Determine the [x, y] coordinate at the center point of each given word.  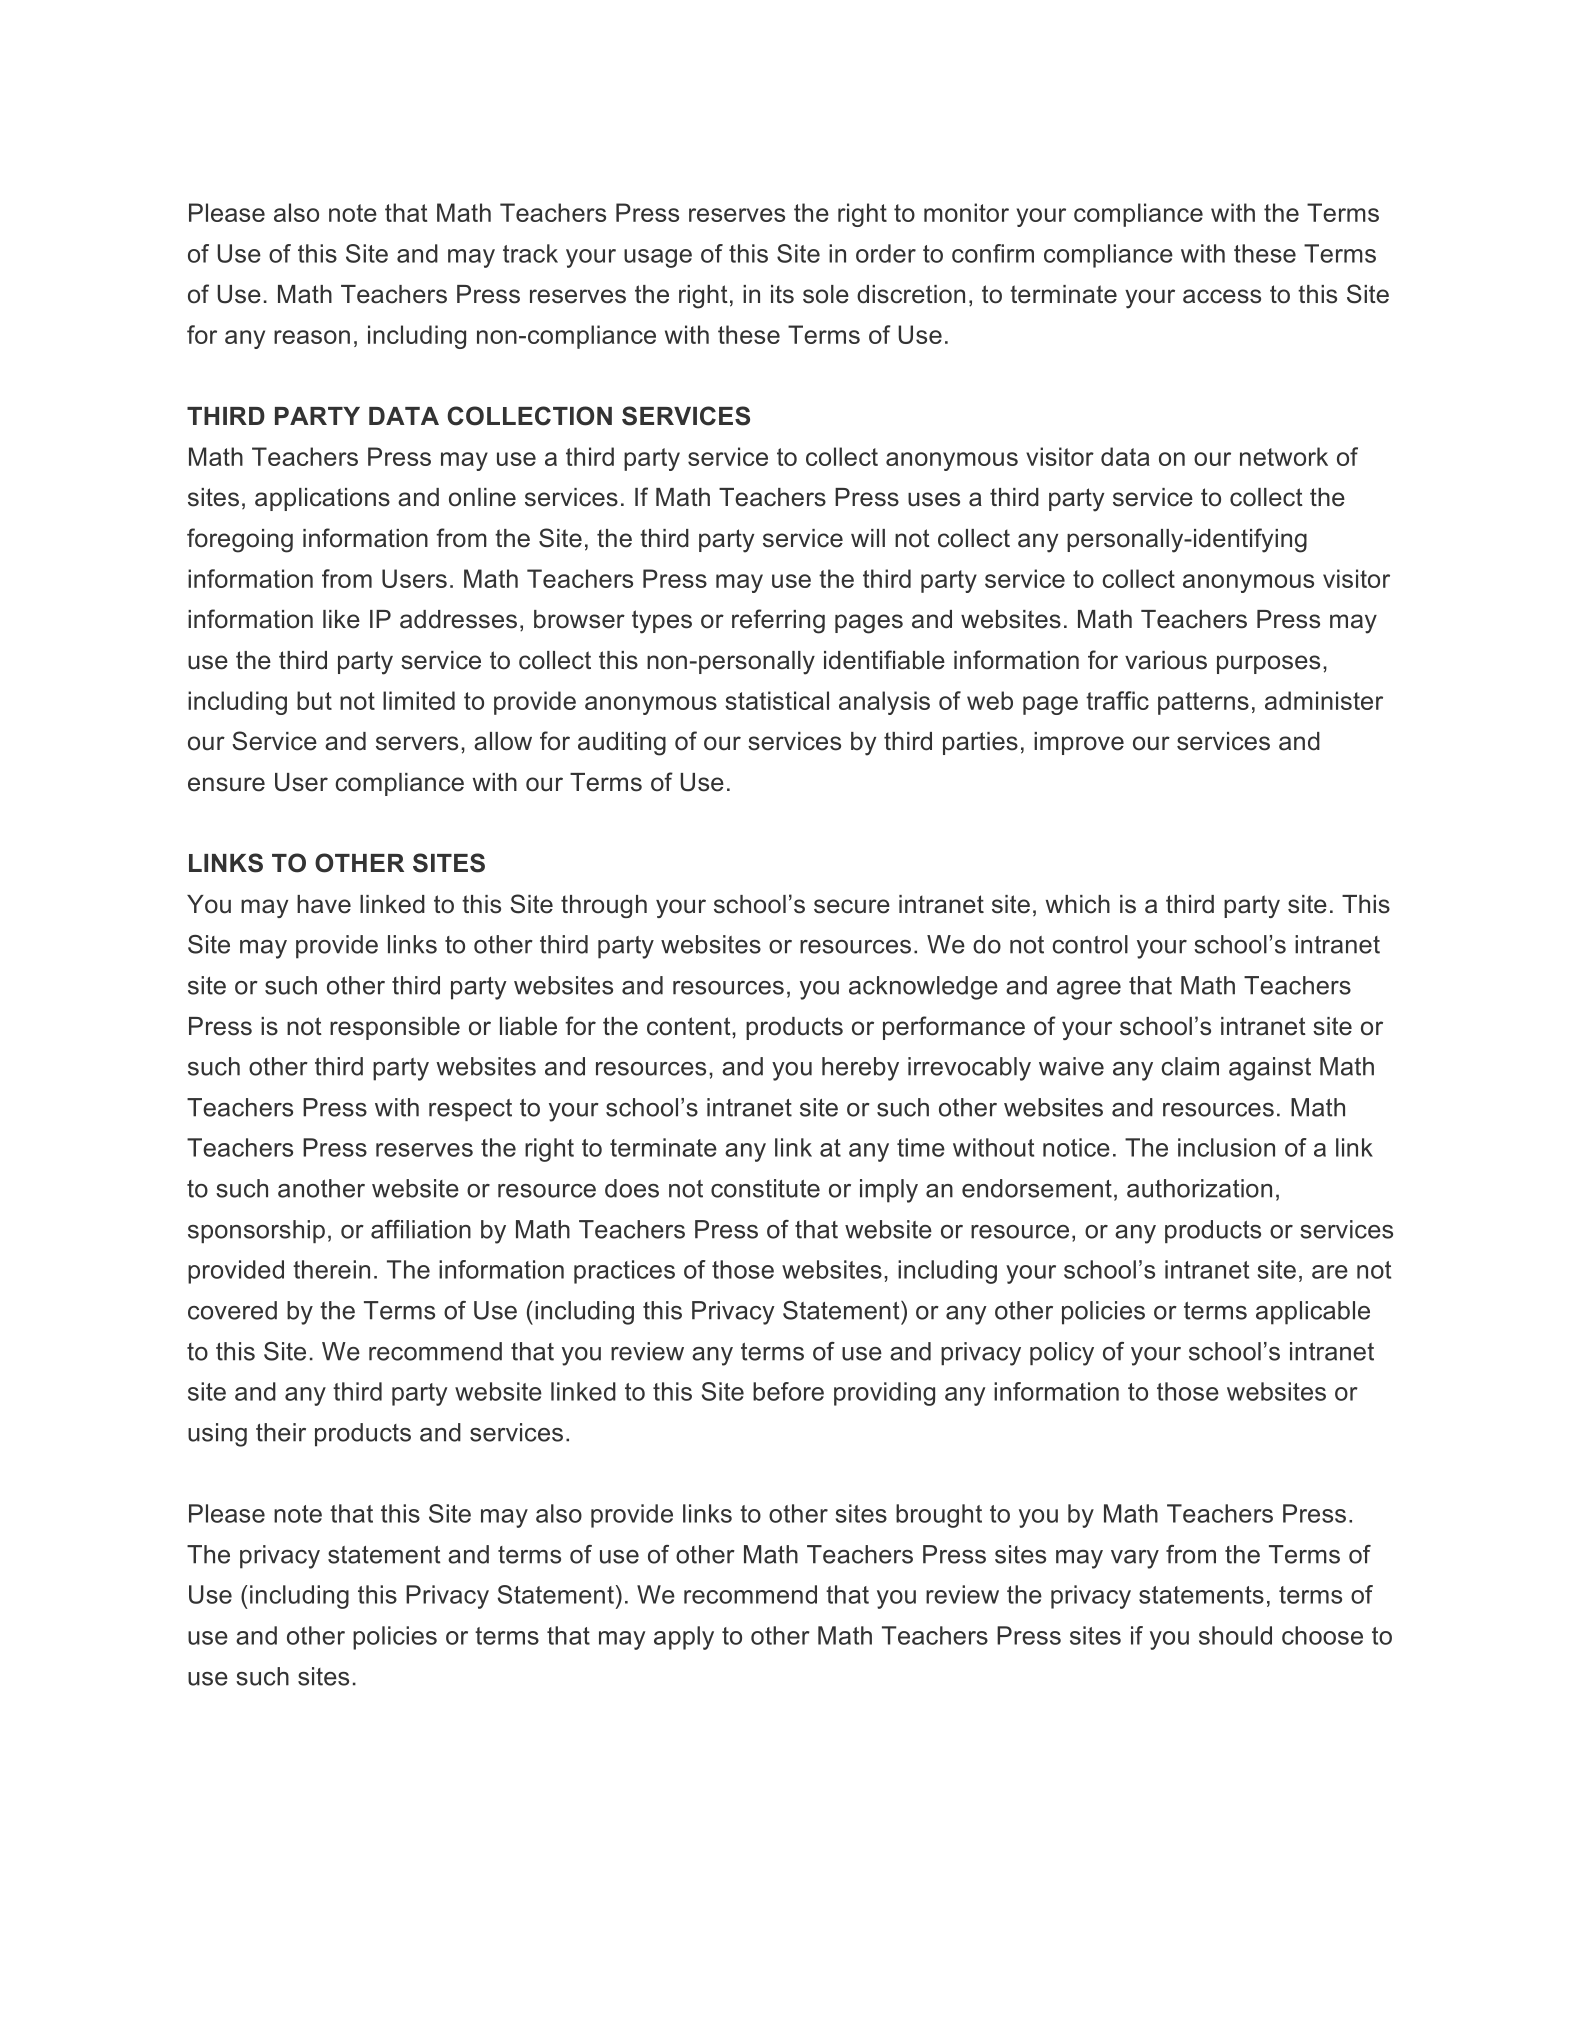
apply [684, 1638]
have [324, 904]
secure [852, 906]
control [1090, 944]
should [1235, 1635]
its [782, 294]
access [1222, 296]
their [281, 1432]
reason [312, 337]
